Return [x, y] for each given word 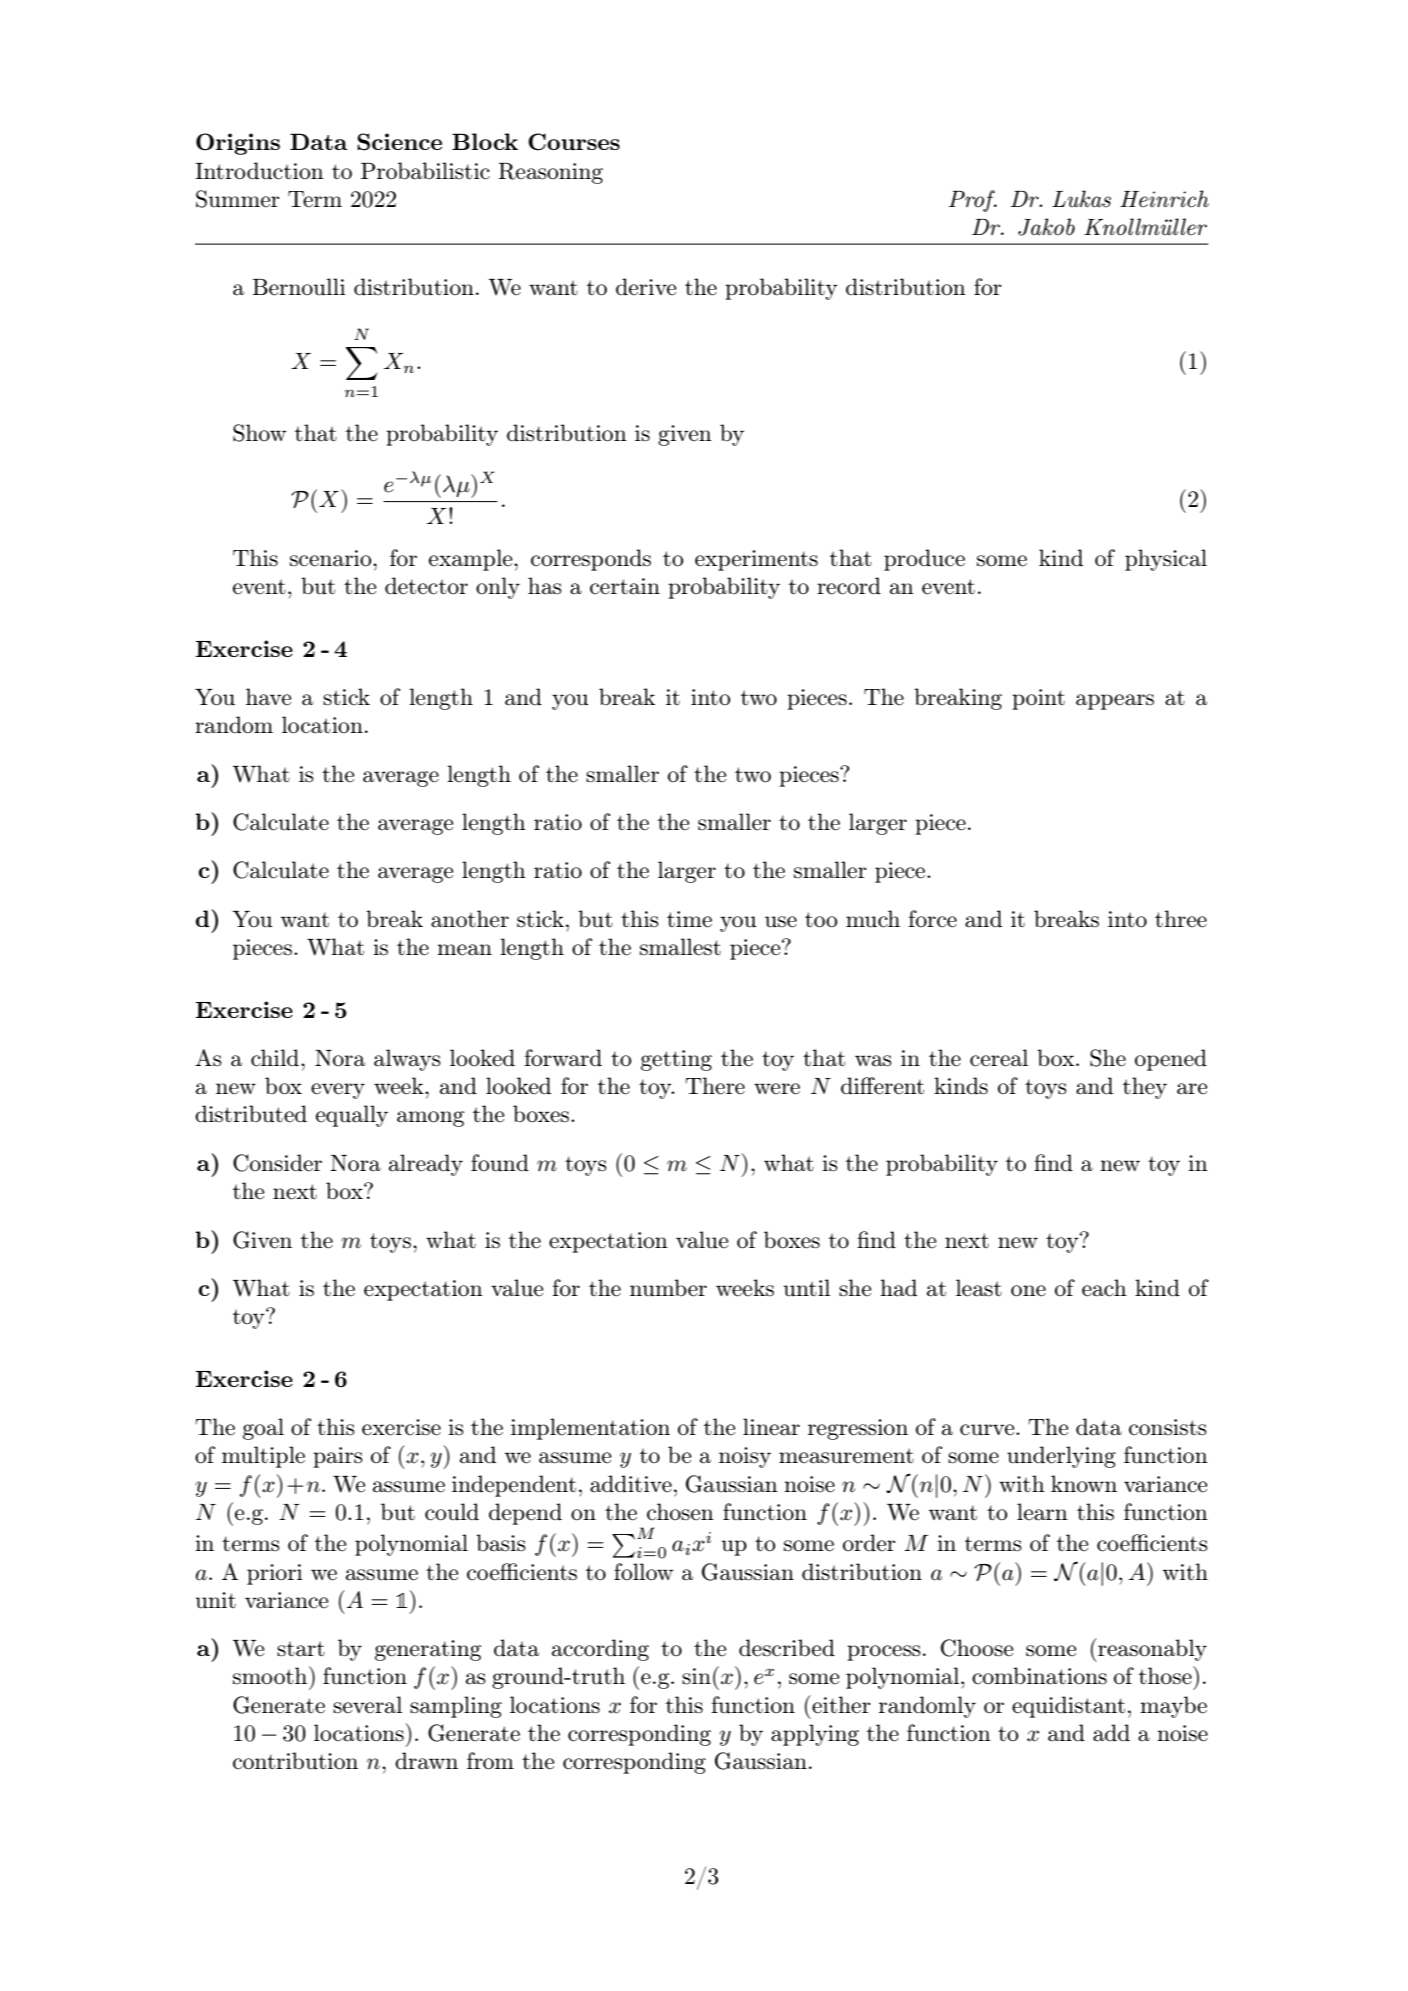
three [1181, 919]
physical [1166, 560]
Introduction [259, 171]
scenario [332, 558]
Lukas [1081, 199]
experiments [756, 560]
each [1104, 1288]
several [367, 1705]
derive [646, 287]
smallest [680, 947]
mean [464, 950]
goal [263, 1429]
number [668, 1288]
